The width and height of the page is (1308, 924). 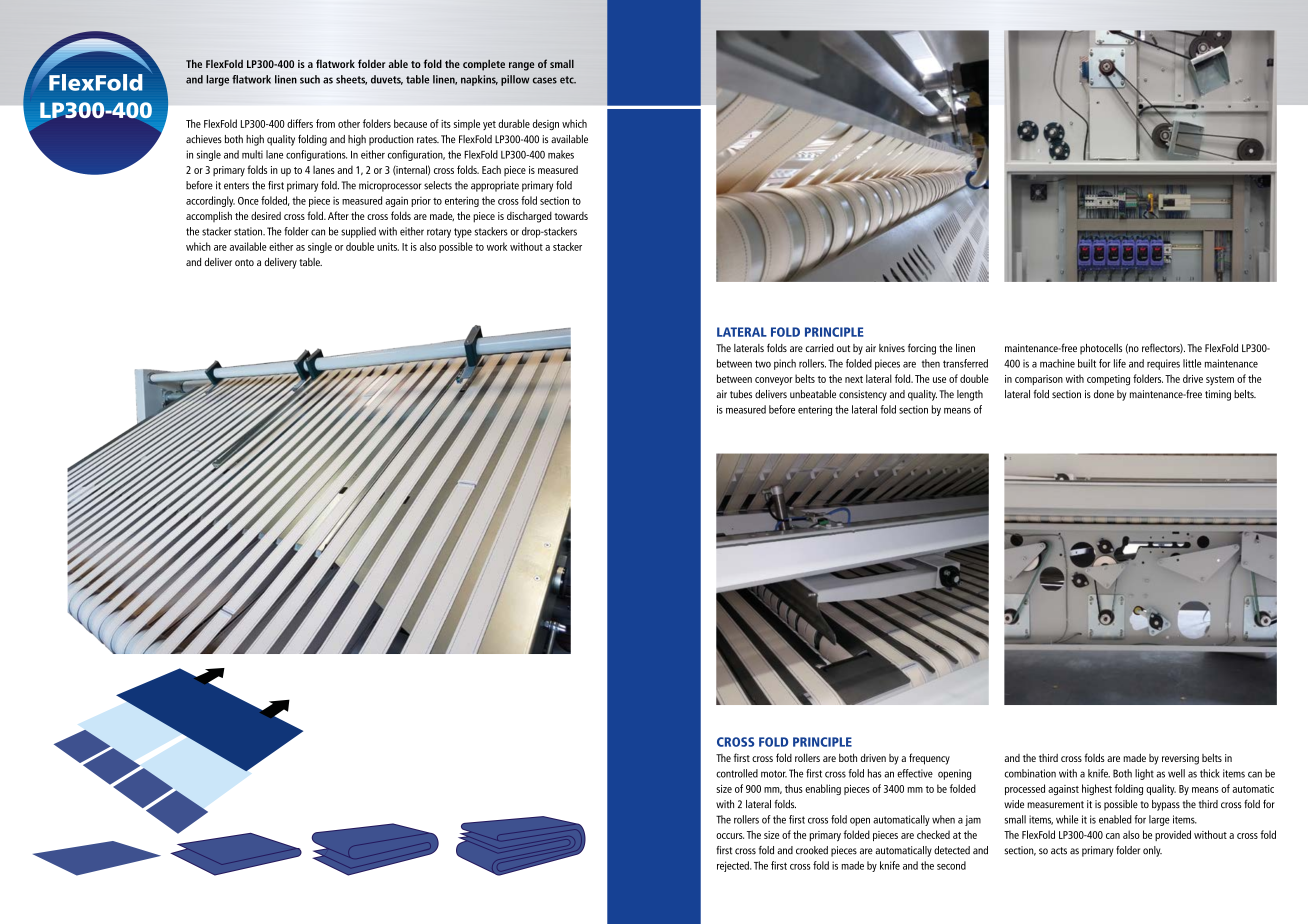 What do you see at coordinates (730, 836) in the page?
I see `occurs` at bounding box center [730, 836].
